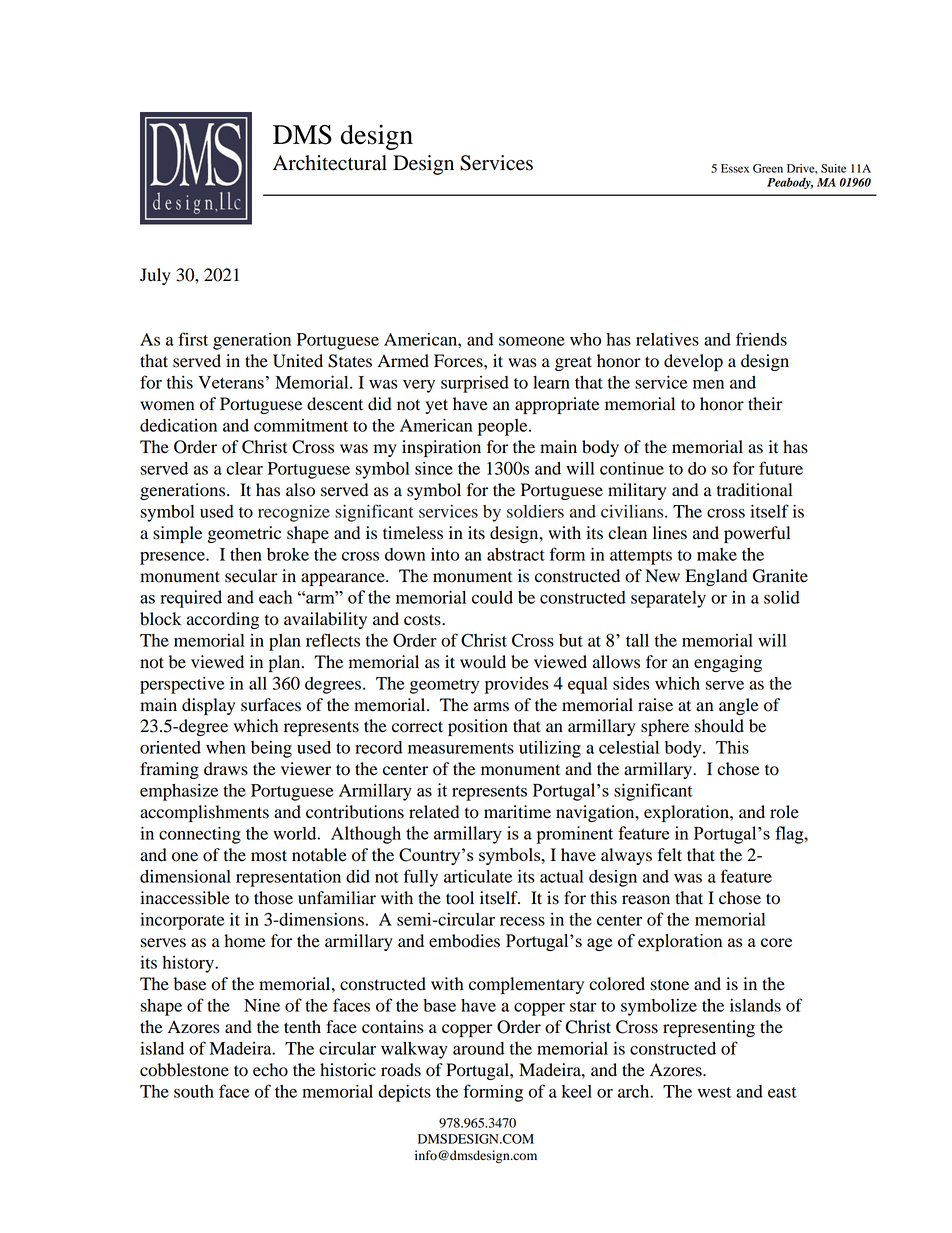  What do you see at coordinates (782, 1092) in the page?
I see `east` at bounding box center [782, 1092].
